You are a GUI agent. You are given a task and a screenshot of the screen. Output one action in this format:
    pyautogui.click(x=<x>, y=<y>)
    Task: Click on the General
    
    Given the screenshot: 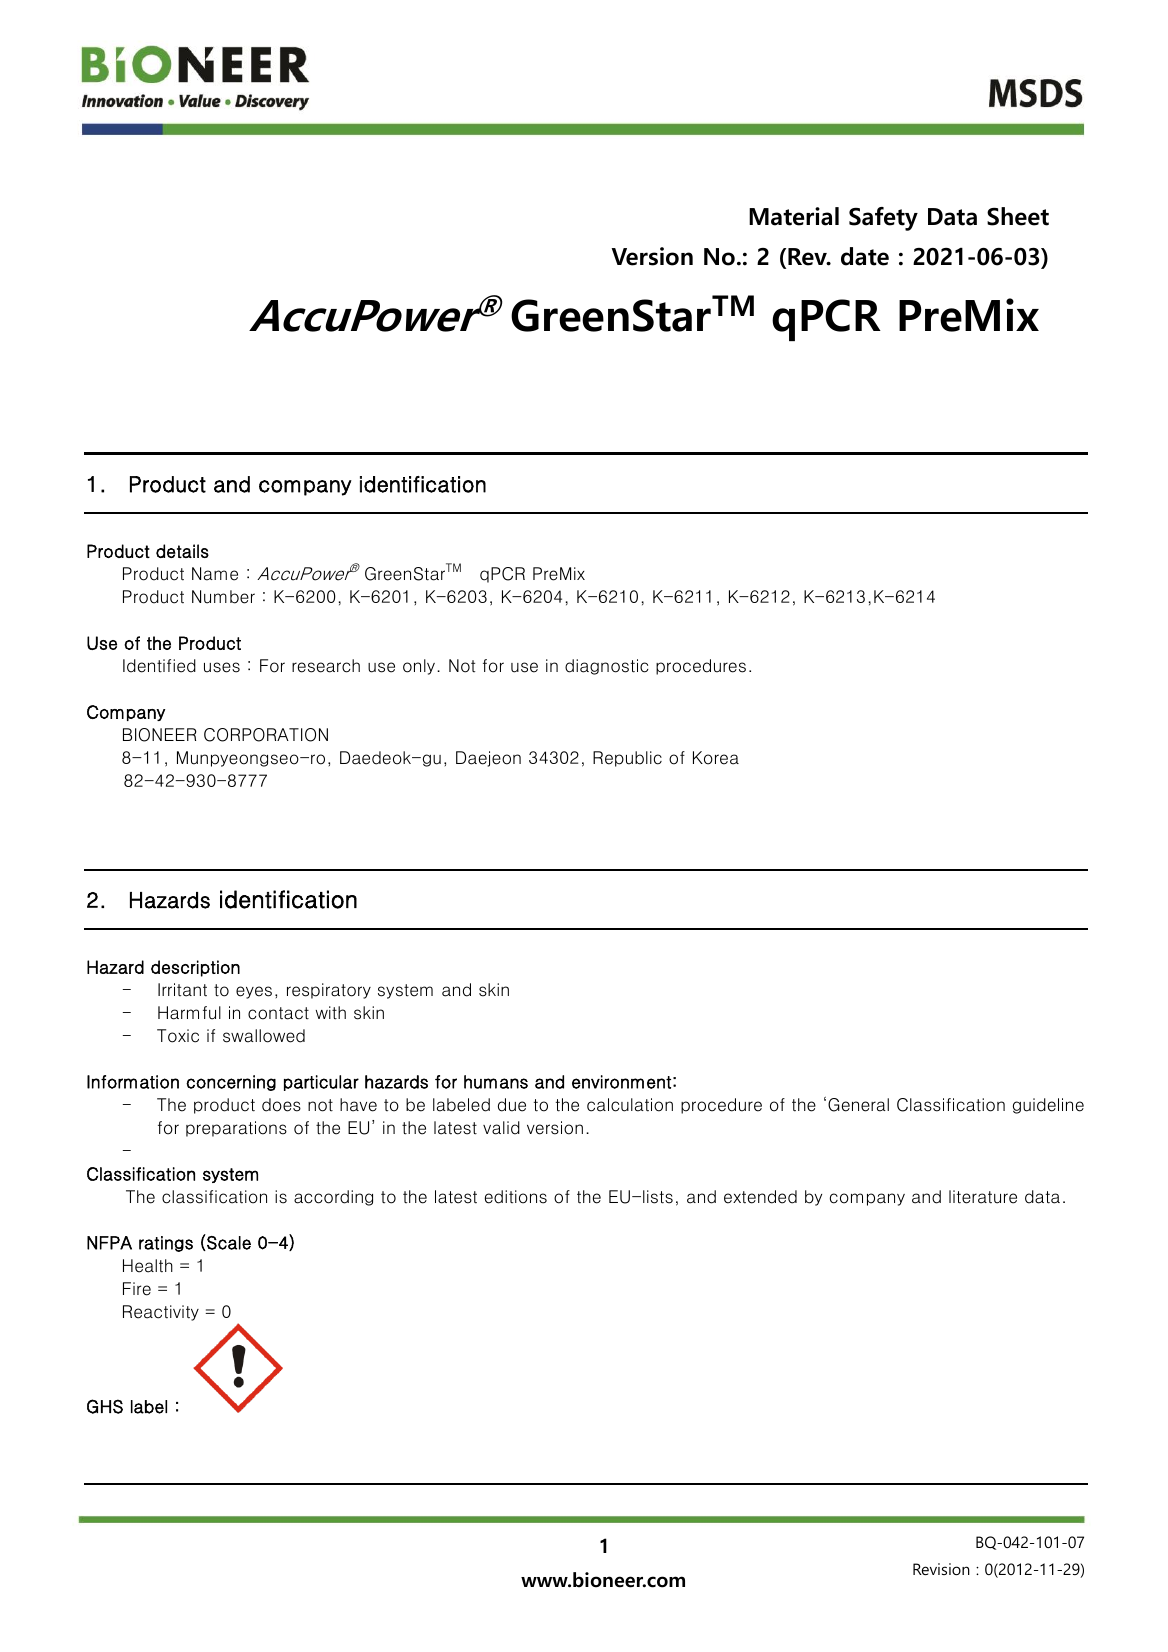 What is the action you would take?
    pyautogui.click(x=858, y=1105)
